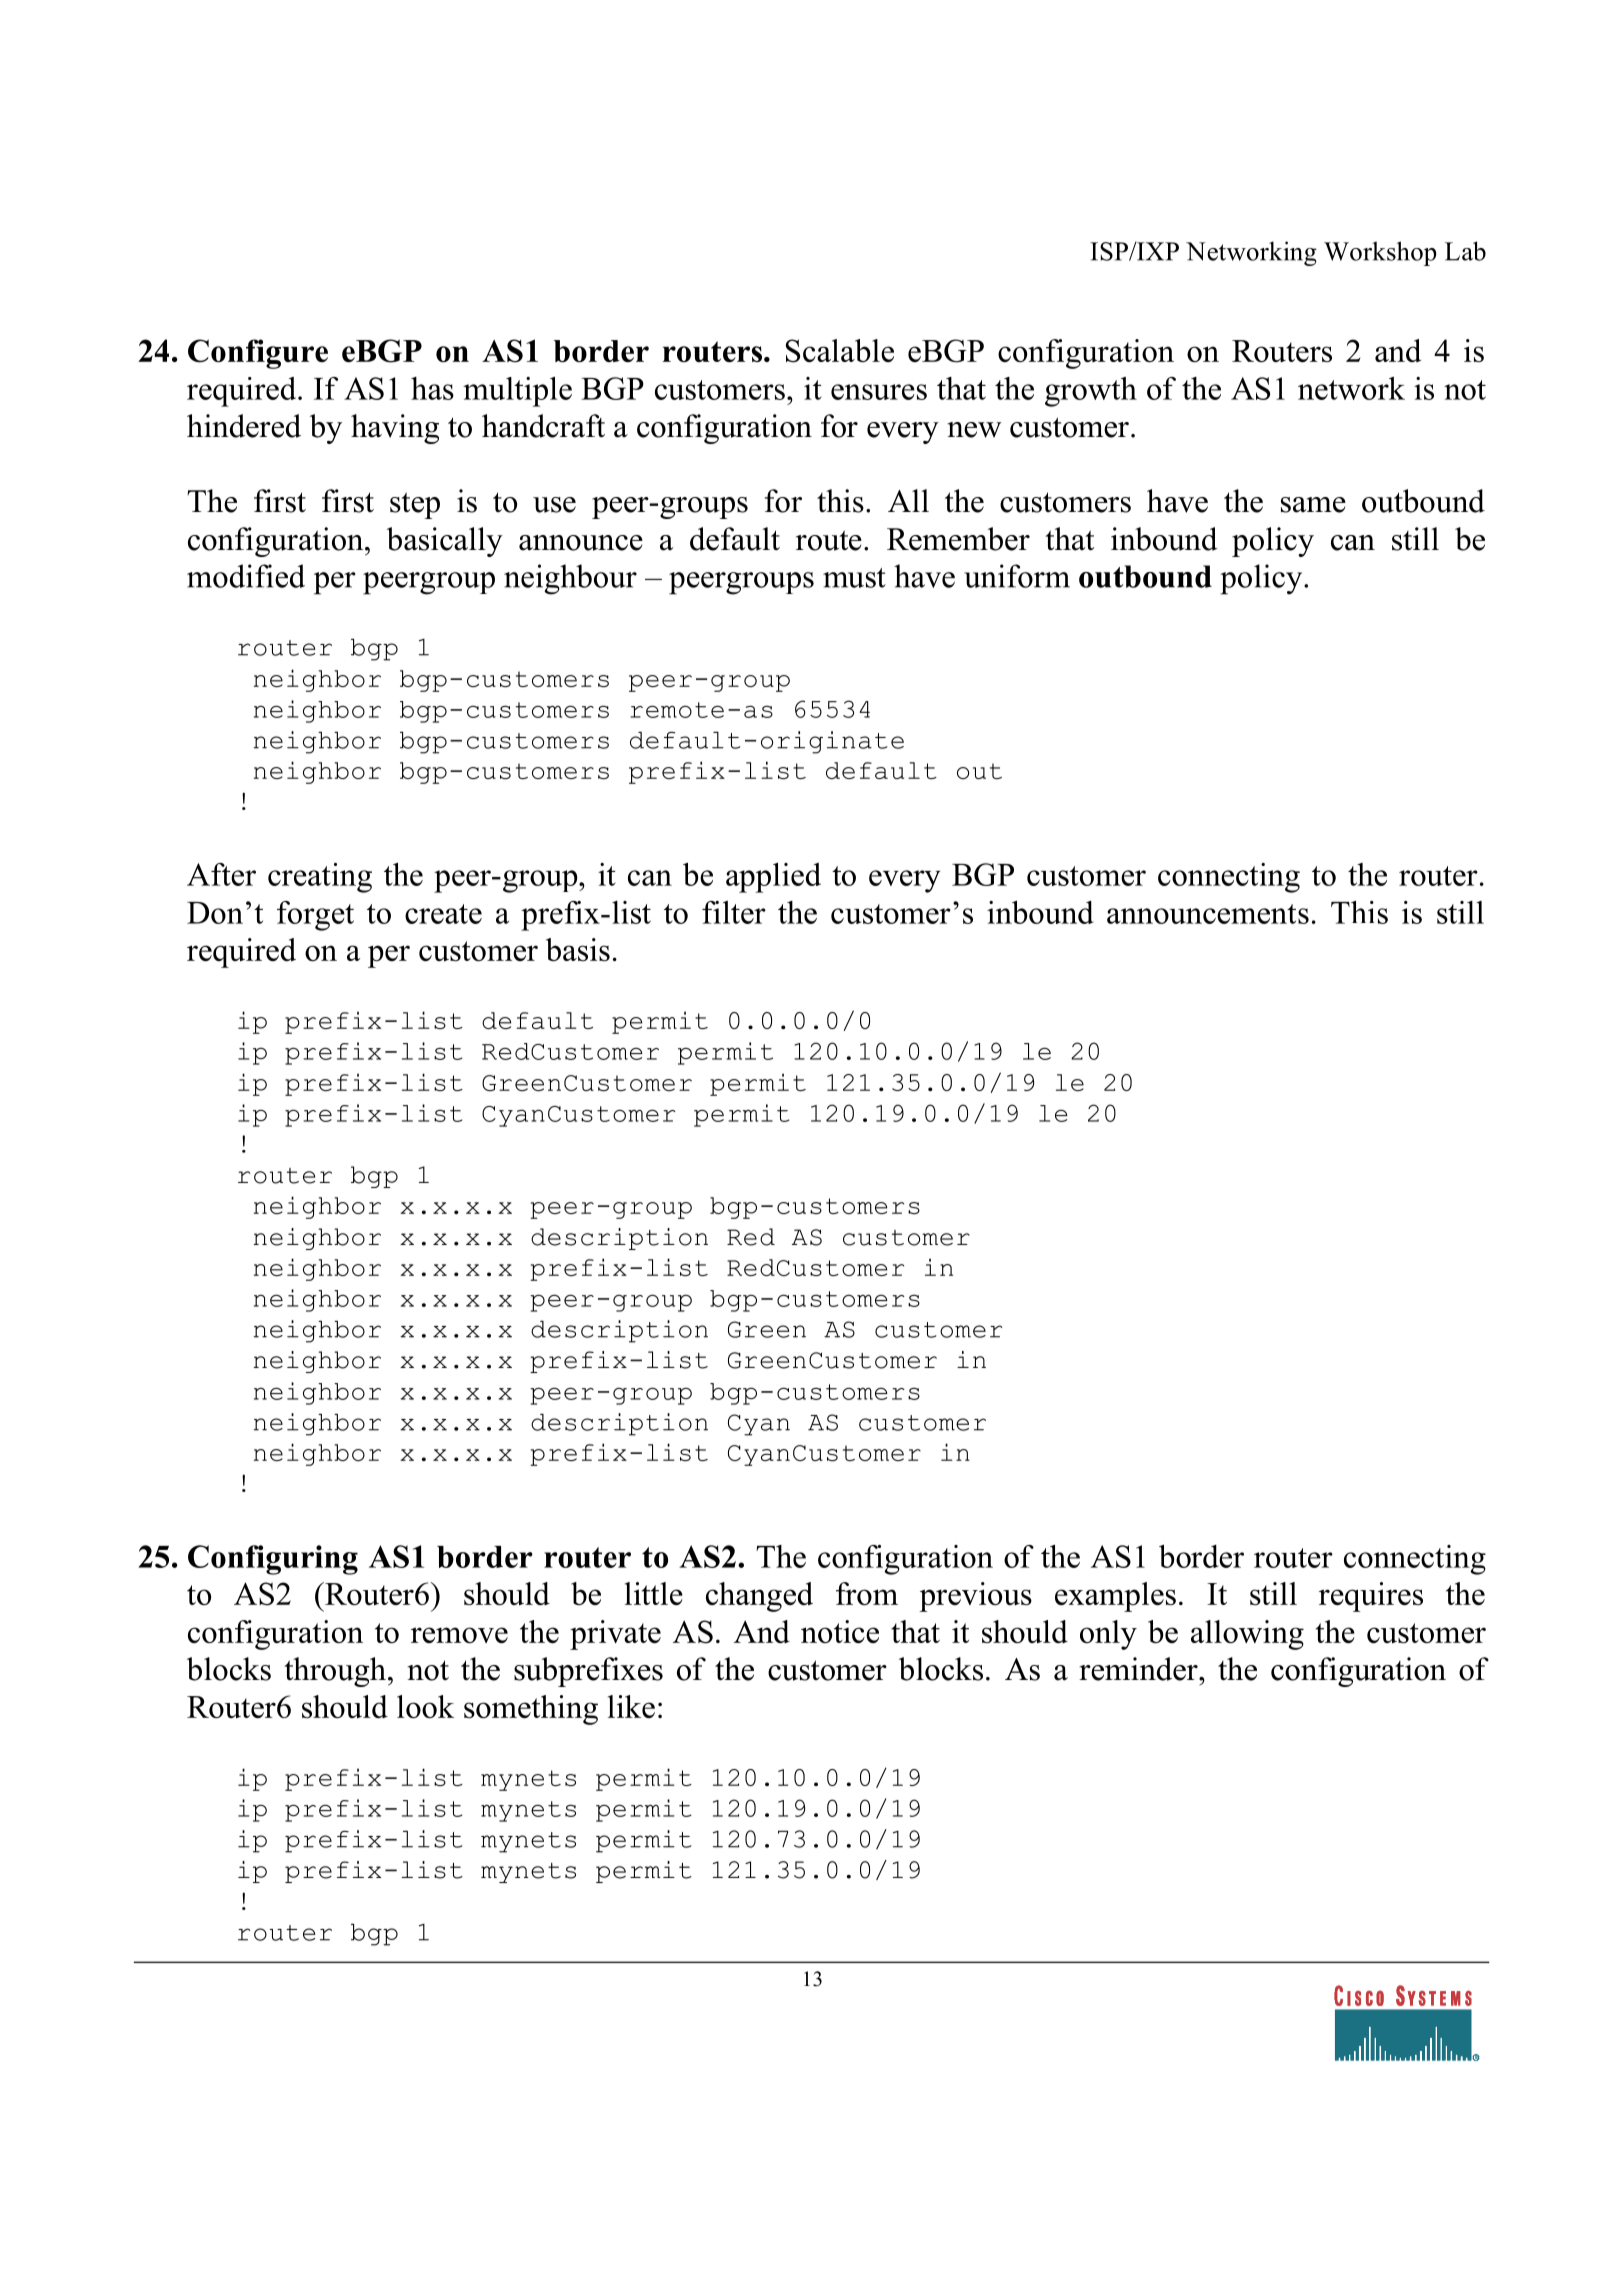 The width and height of the screenshot is (1621, 2294). I want to click on creating, so click(320, 878).
